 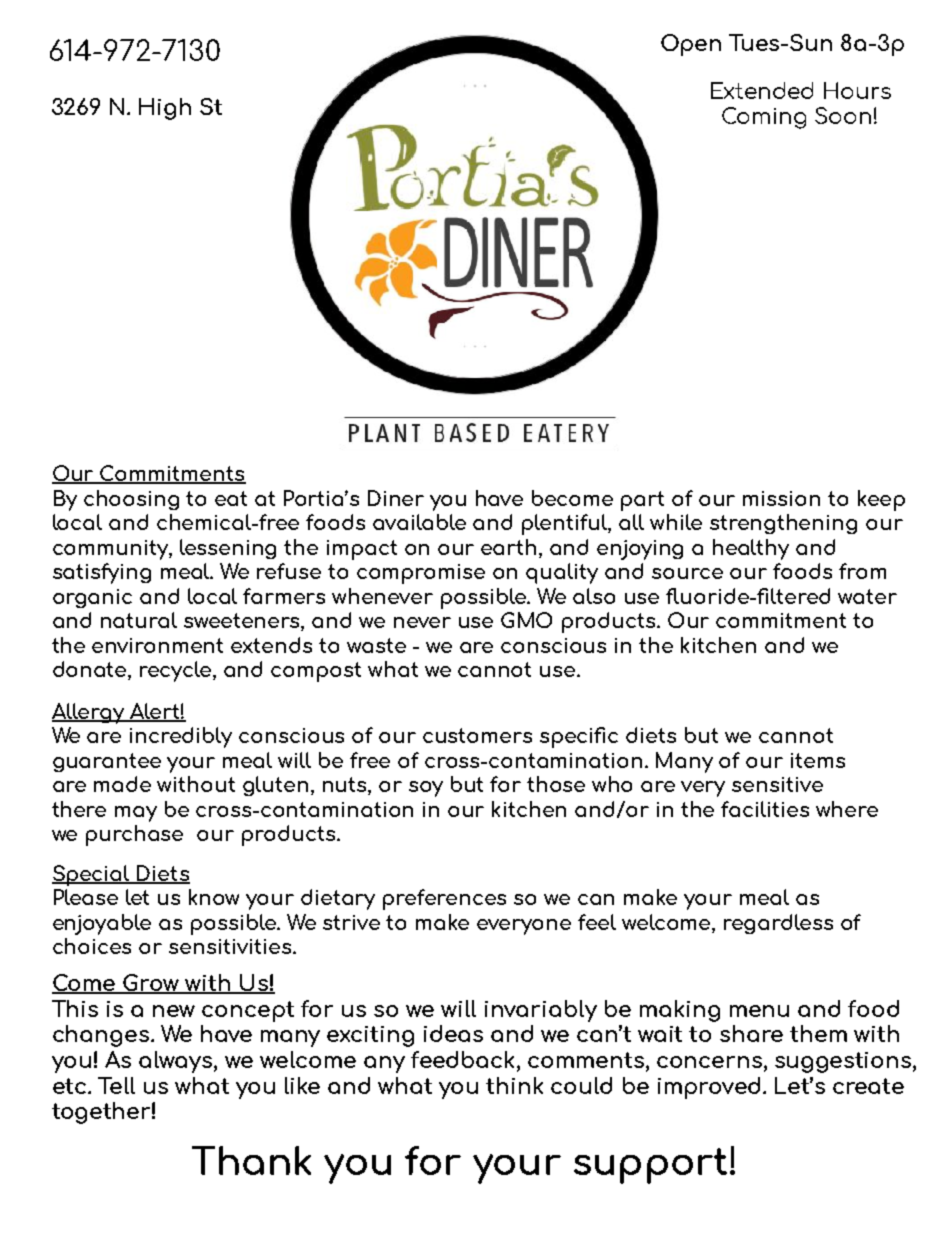 What do you see at coordinates (526, 620) in the page?
I see `GMO` at bounding box center [526, 620].
